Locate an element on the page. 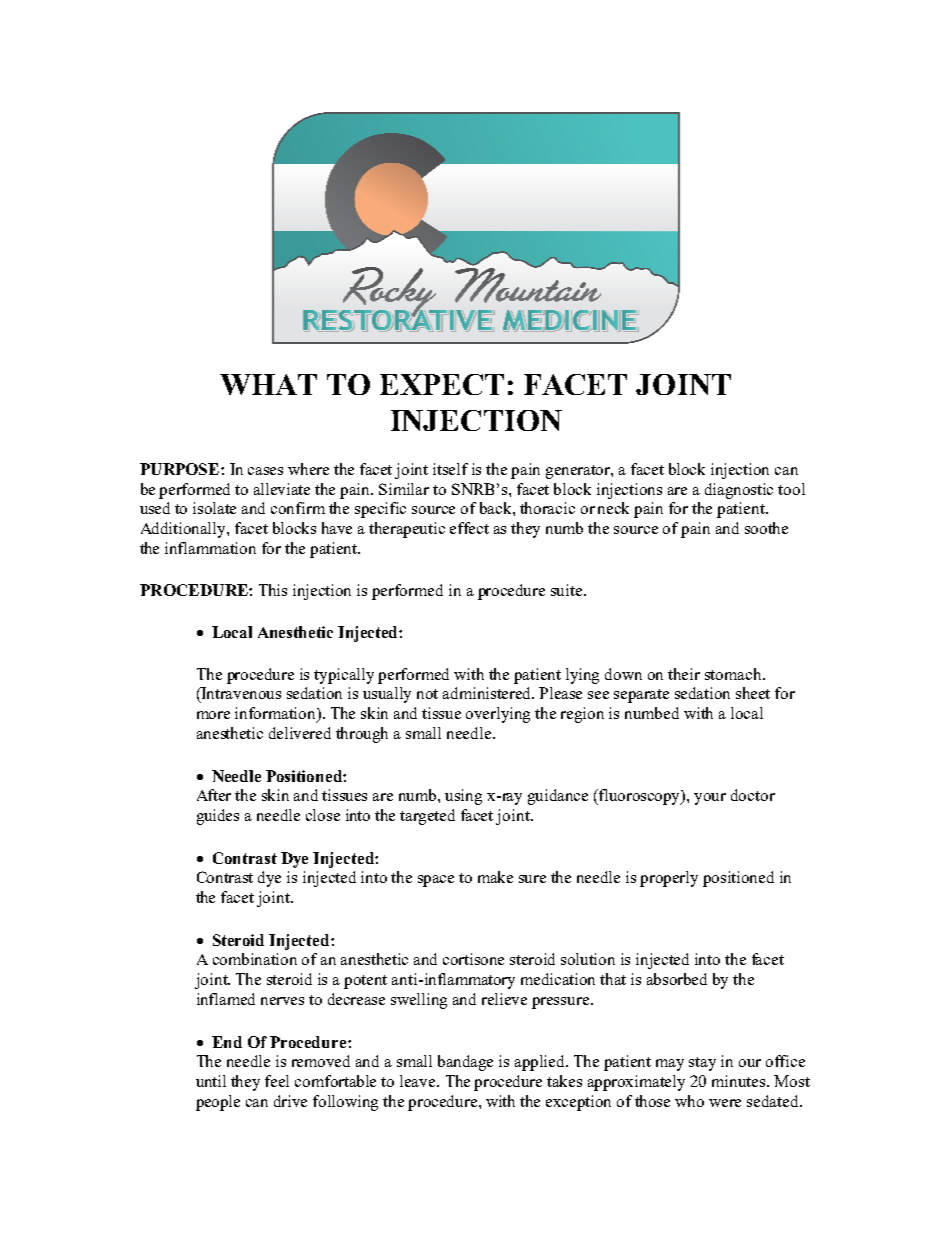 The image size is (952, 1233). stomach is located at coordinates (734, 674).
